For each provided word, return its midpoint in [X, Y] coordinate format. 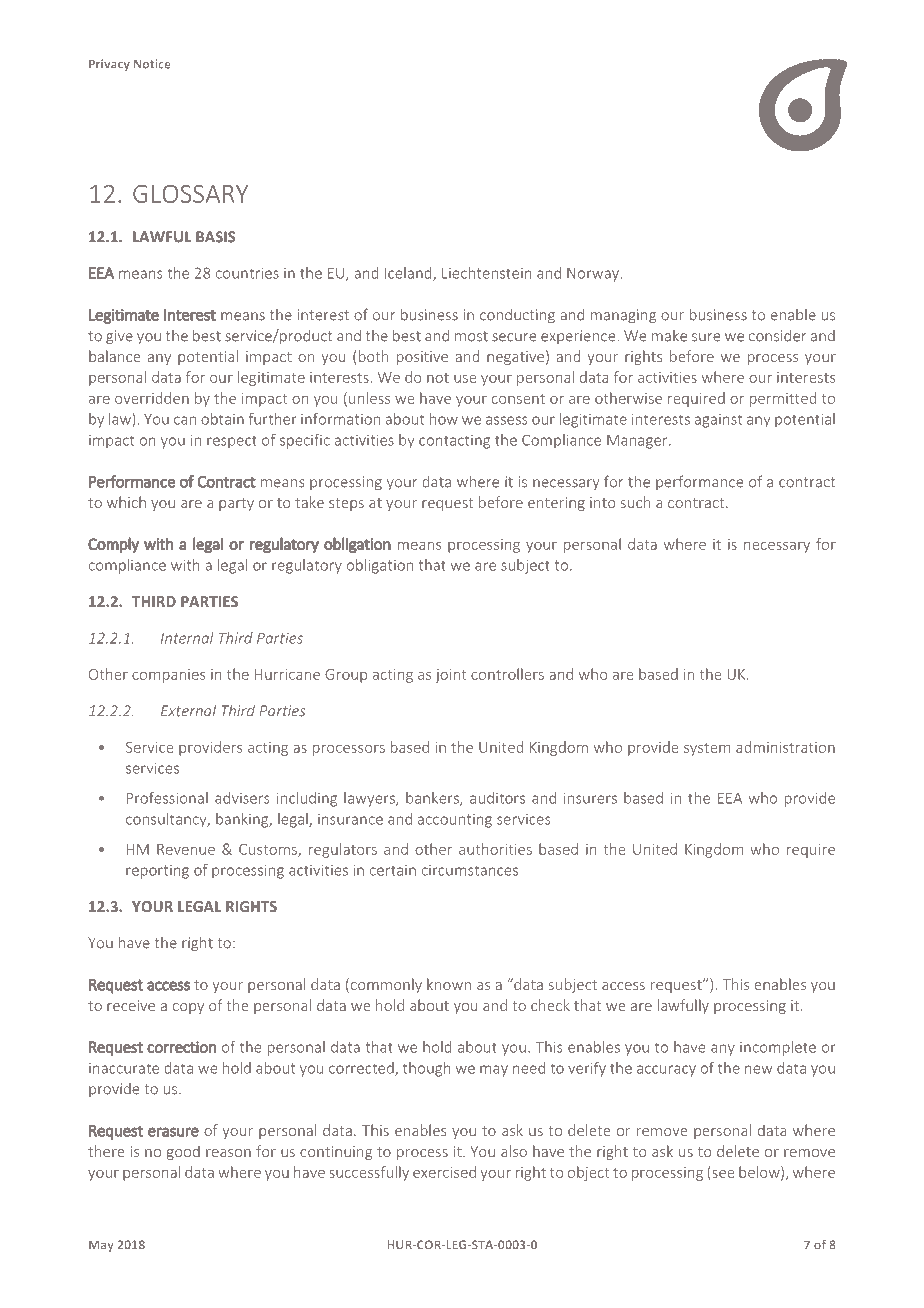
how [444, 419]
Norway [594, 274]
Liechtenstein [486, 273]
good [183, 1152]
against [718, 421]
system [707, 749]
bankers [433, 799]
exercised [444, 1172]
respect [232, 442]
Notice [152, 64]
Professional [167, 798]
